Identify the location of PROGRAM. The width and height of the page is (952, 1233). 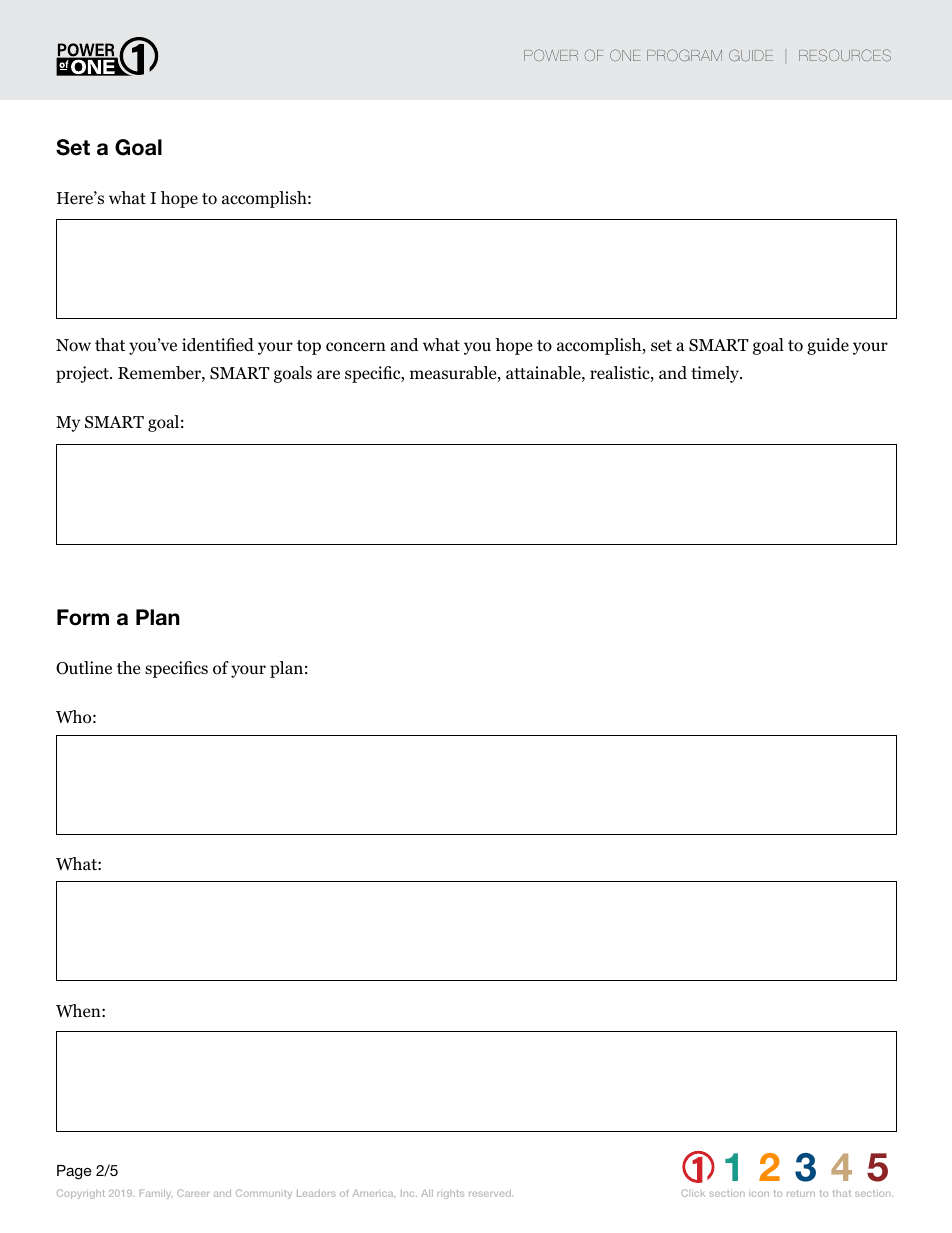
(684, 55).
